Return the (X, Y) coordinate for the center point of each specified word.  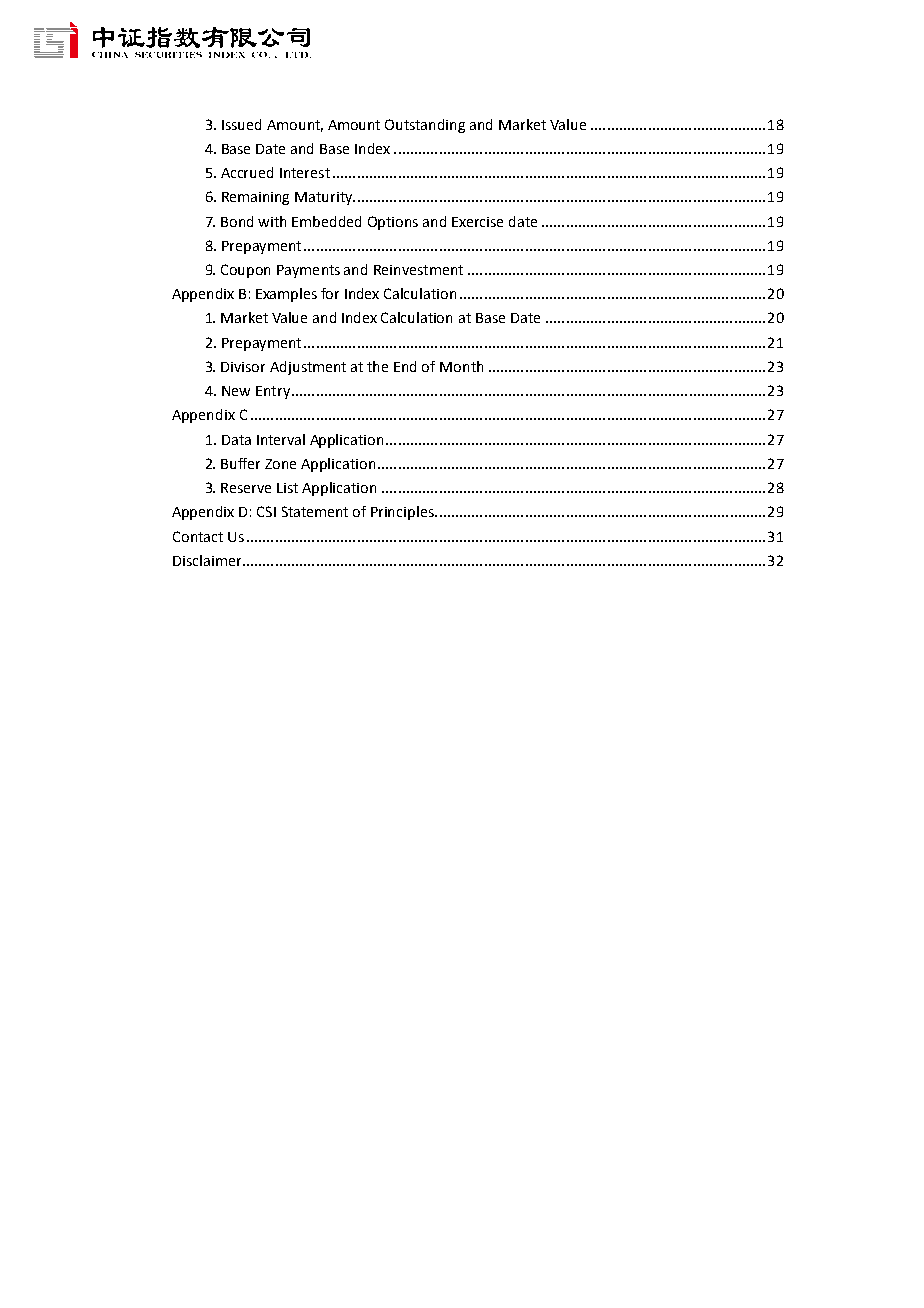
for (330, 293)
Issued (241, 124)
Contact (198, 536)
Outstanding (425, 126)
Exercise (477, 222)
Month (461, 366)
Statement (315, 511)
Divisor (243, 367)
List (287, 488)
